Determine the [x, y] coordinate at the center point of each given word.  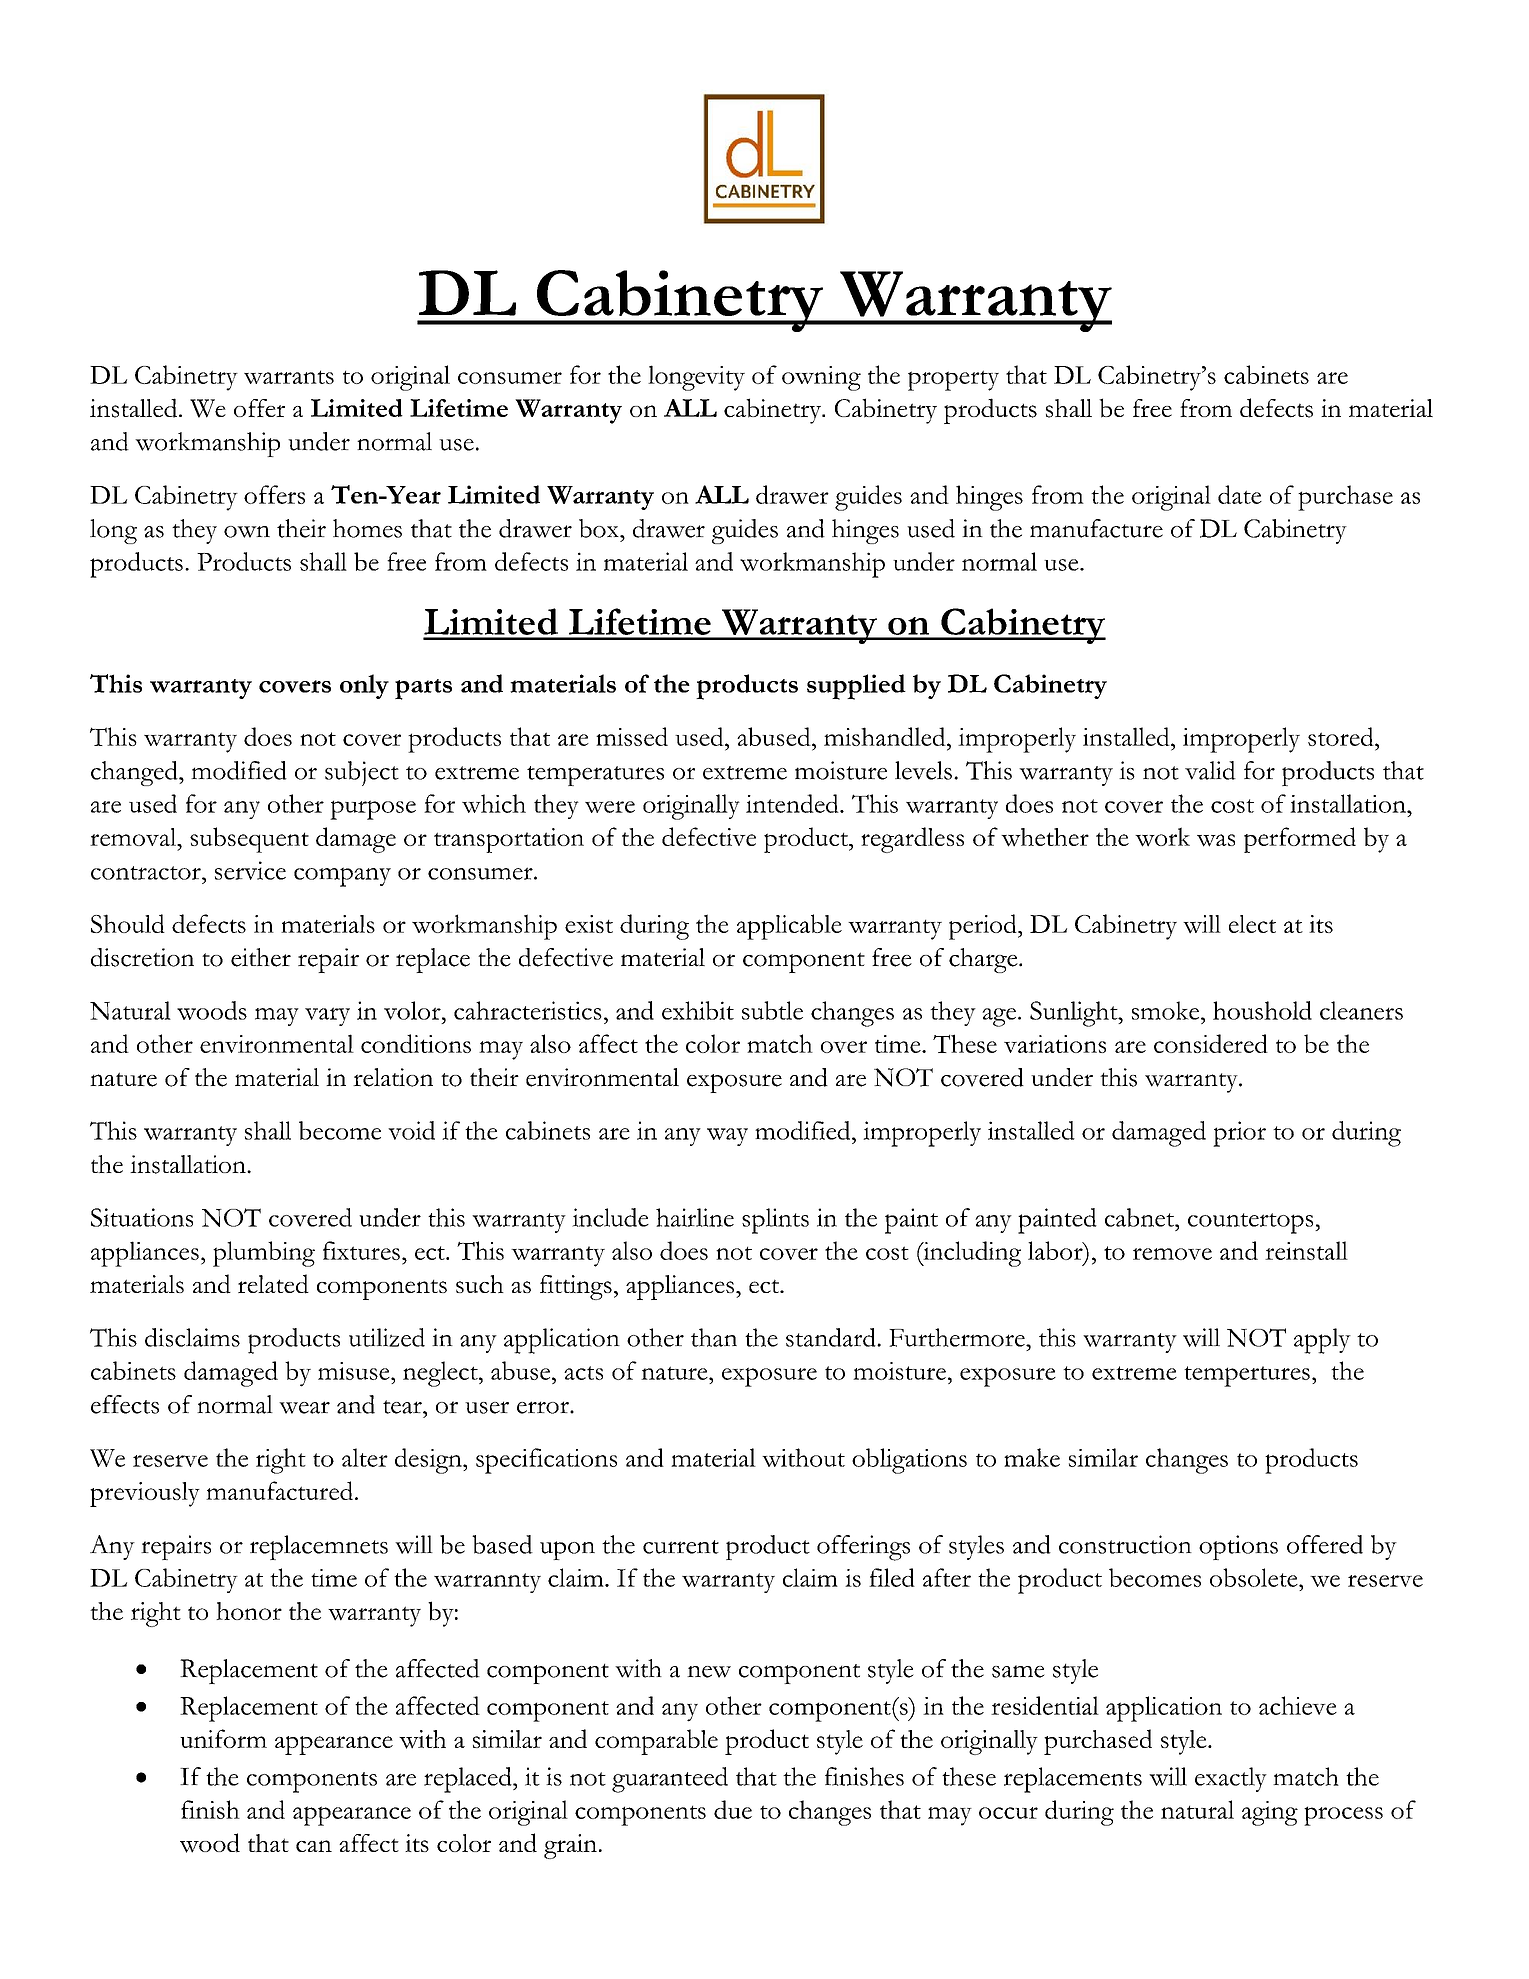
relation [393, 1077]
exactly [1231, 1779]
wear [304, 1407]
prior [1239, 1134]
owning [821, 378]
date [1240, 494]
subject [362, 773]
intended [793, 803]
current [681, 1547]
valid [1210, 770]
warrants [289, 377]
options [1238, 1547]
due [733, 1809]
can [314, 1846]
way [727, 1137]
